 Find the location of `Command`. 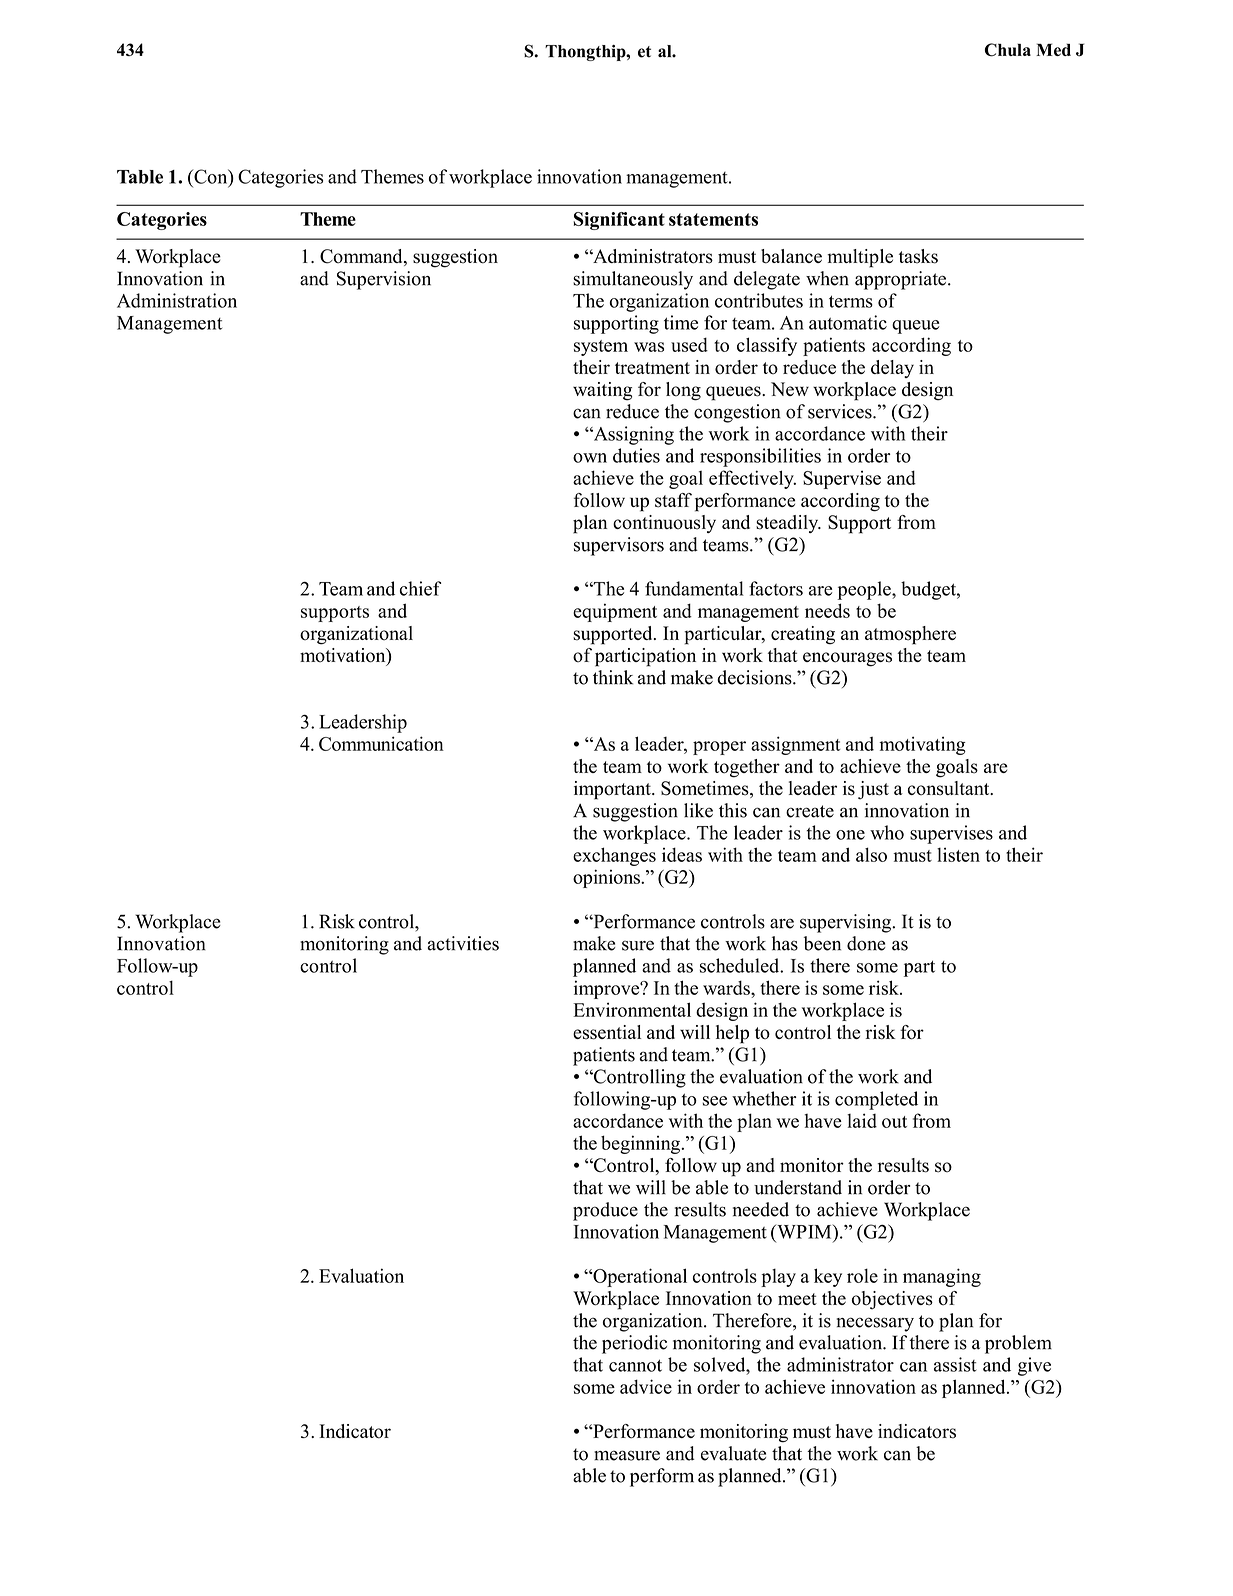

Command is located at coordinates (362, 257).
